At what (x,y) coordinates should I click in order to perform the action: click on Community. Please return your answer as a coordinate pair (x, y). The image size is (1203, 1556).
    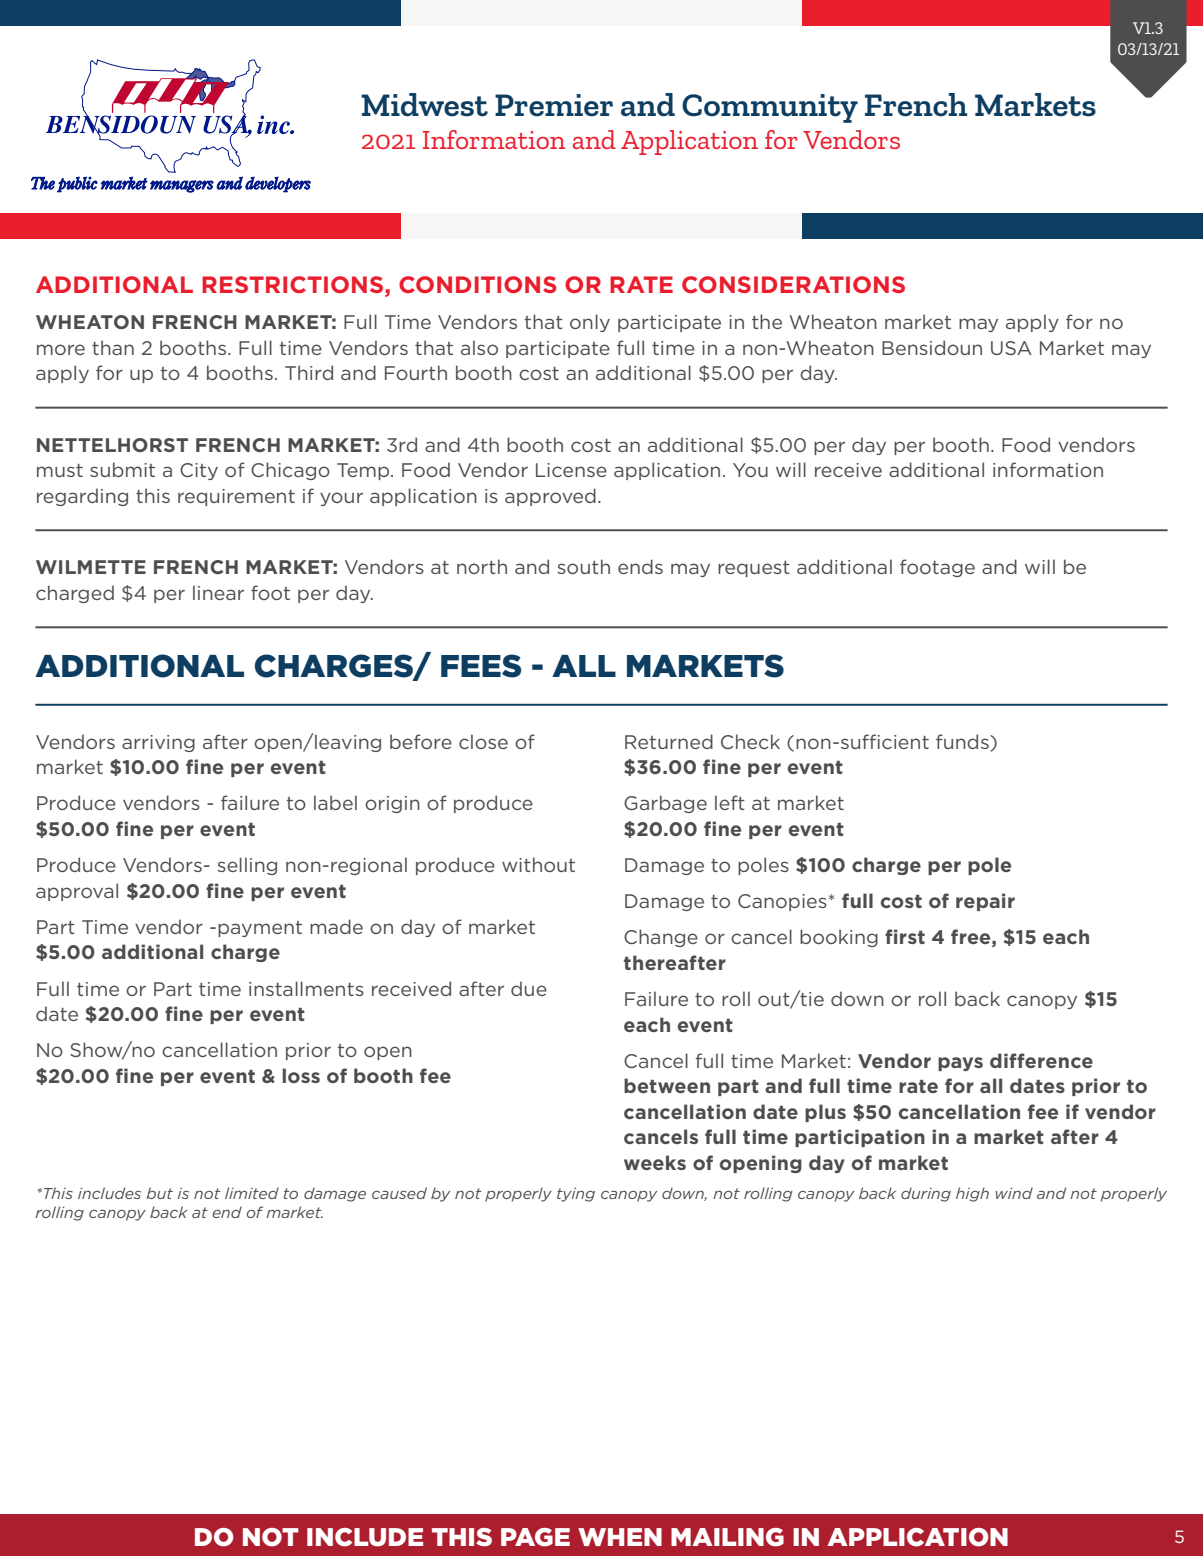
    Looking at the image, I should click on (770, 108).
